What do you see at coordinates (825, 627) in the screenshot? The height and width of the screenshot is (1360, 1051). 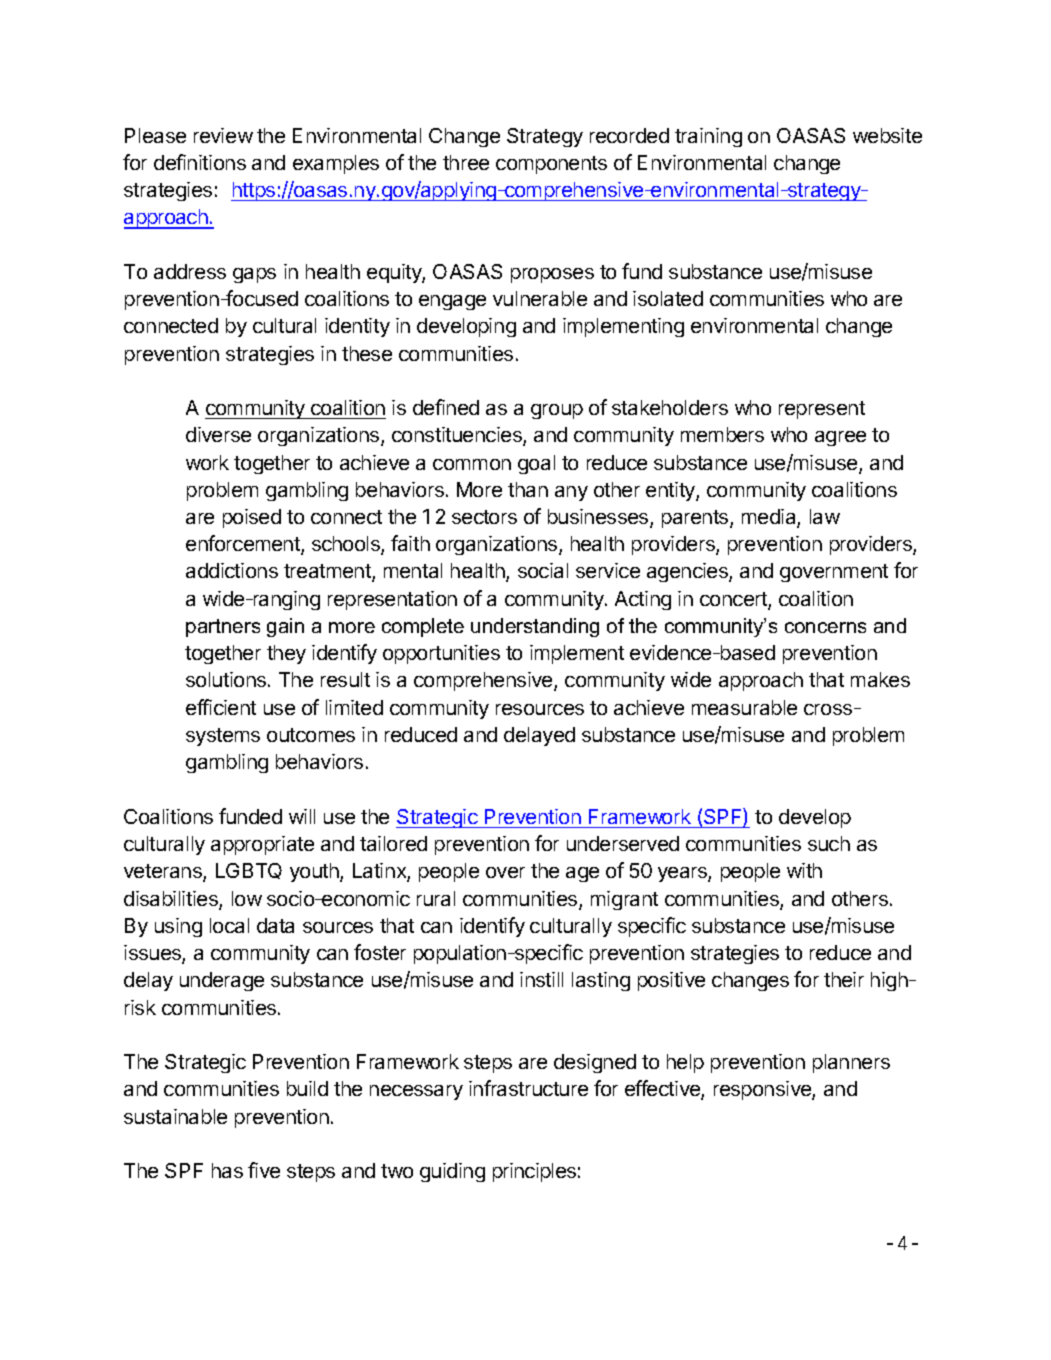 I see `concerns` at bounding box center [825, 627].
